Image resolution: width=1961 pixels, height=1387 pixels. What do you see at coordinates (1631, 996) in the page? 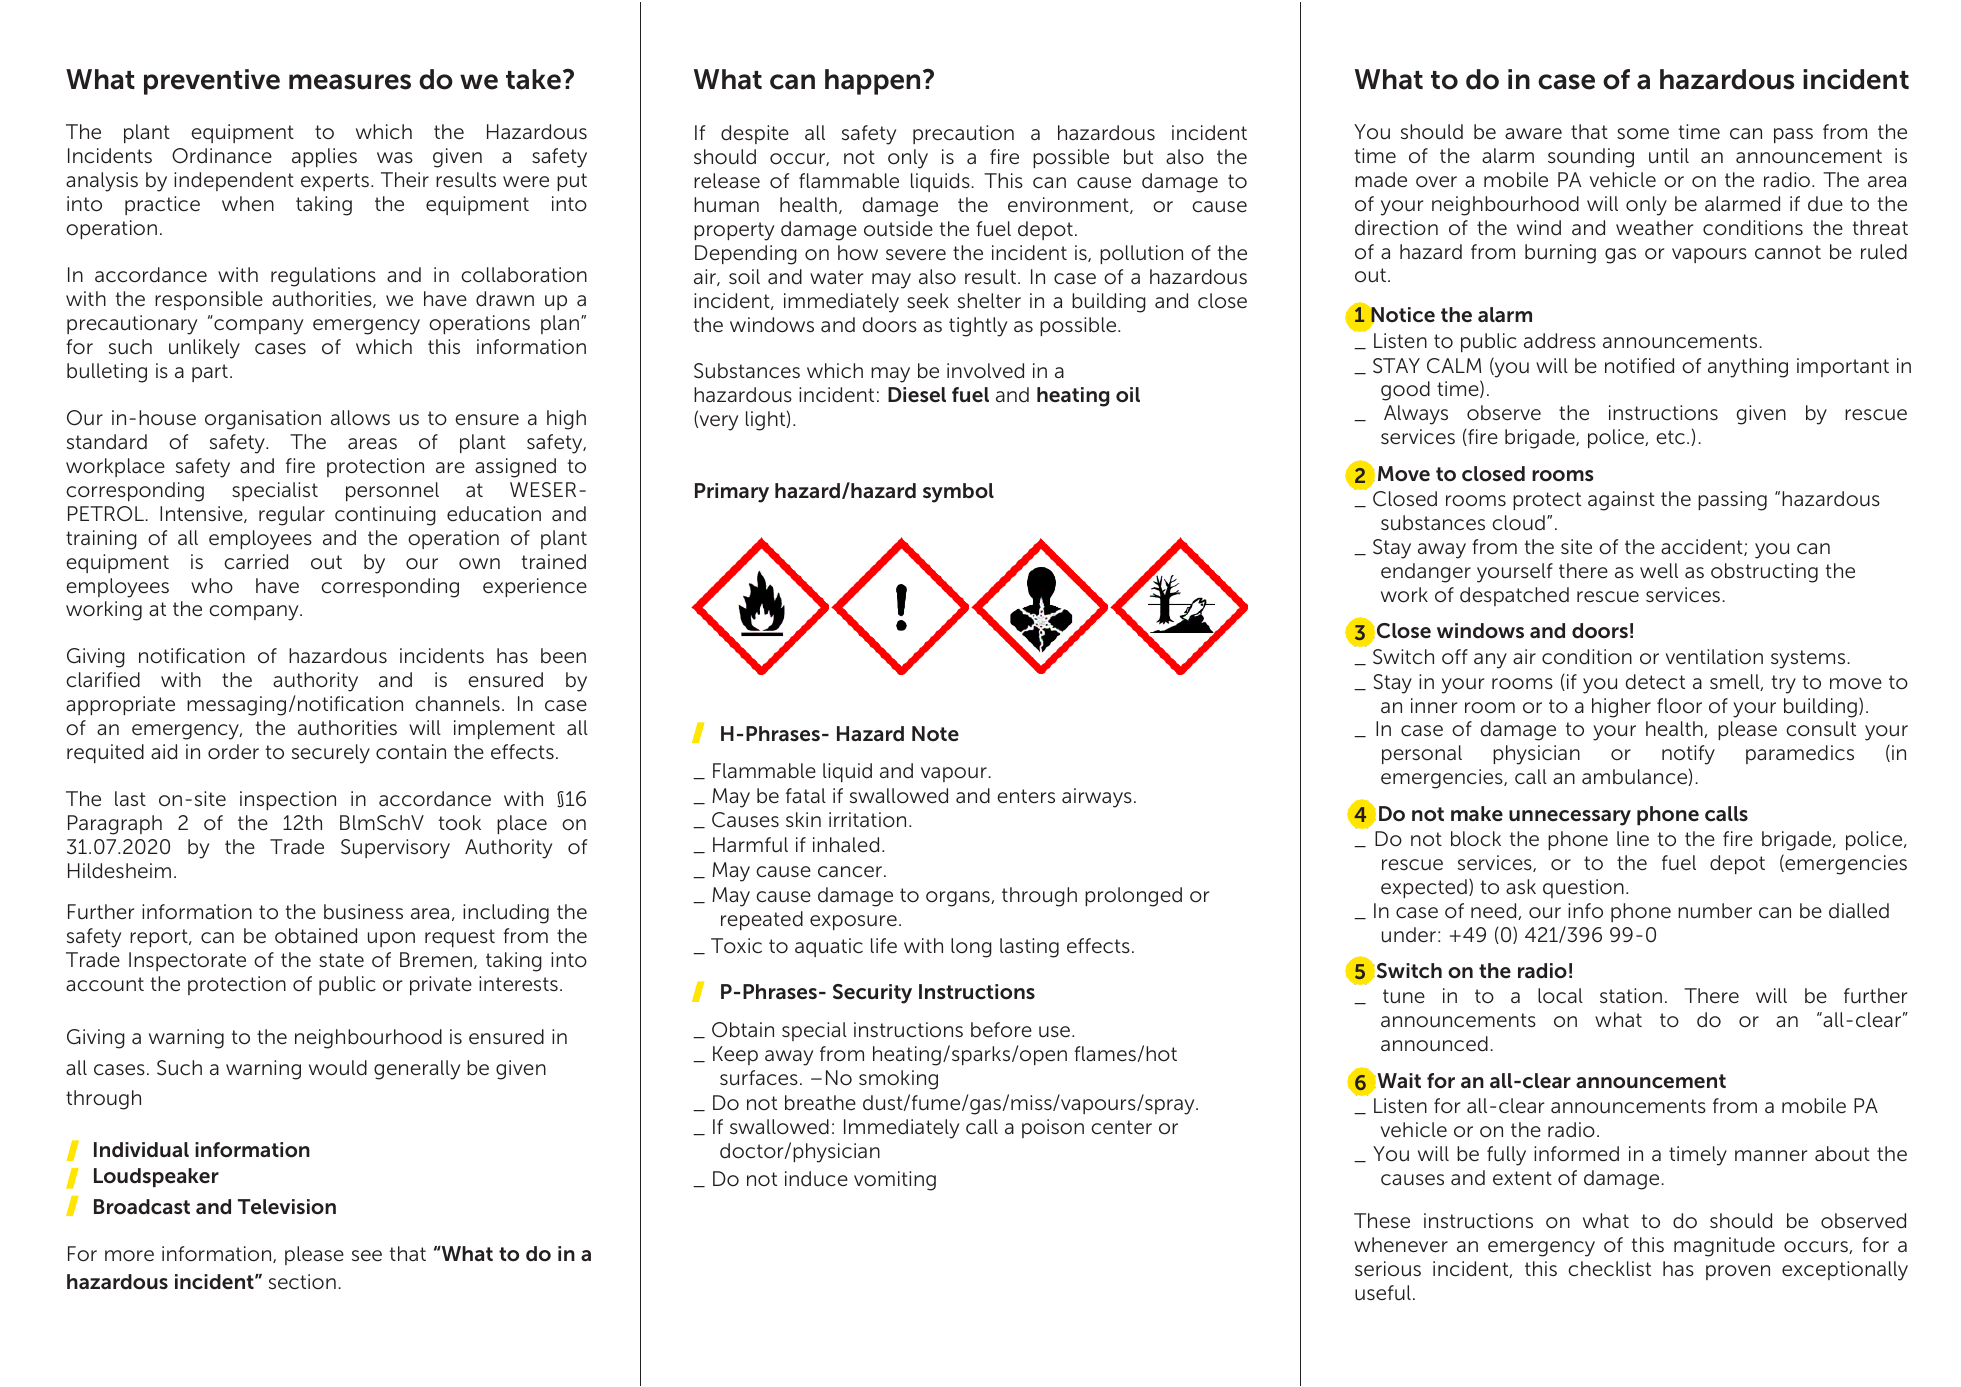
I see `station` at bounding box center [1631, 996].
